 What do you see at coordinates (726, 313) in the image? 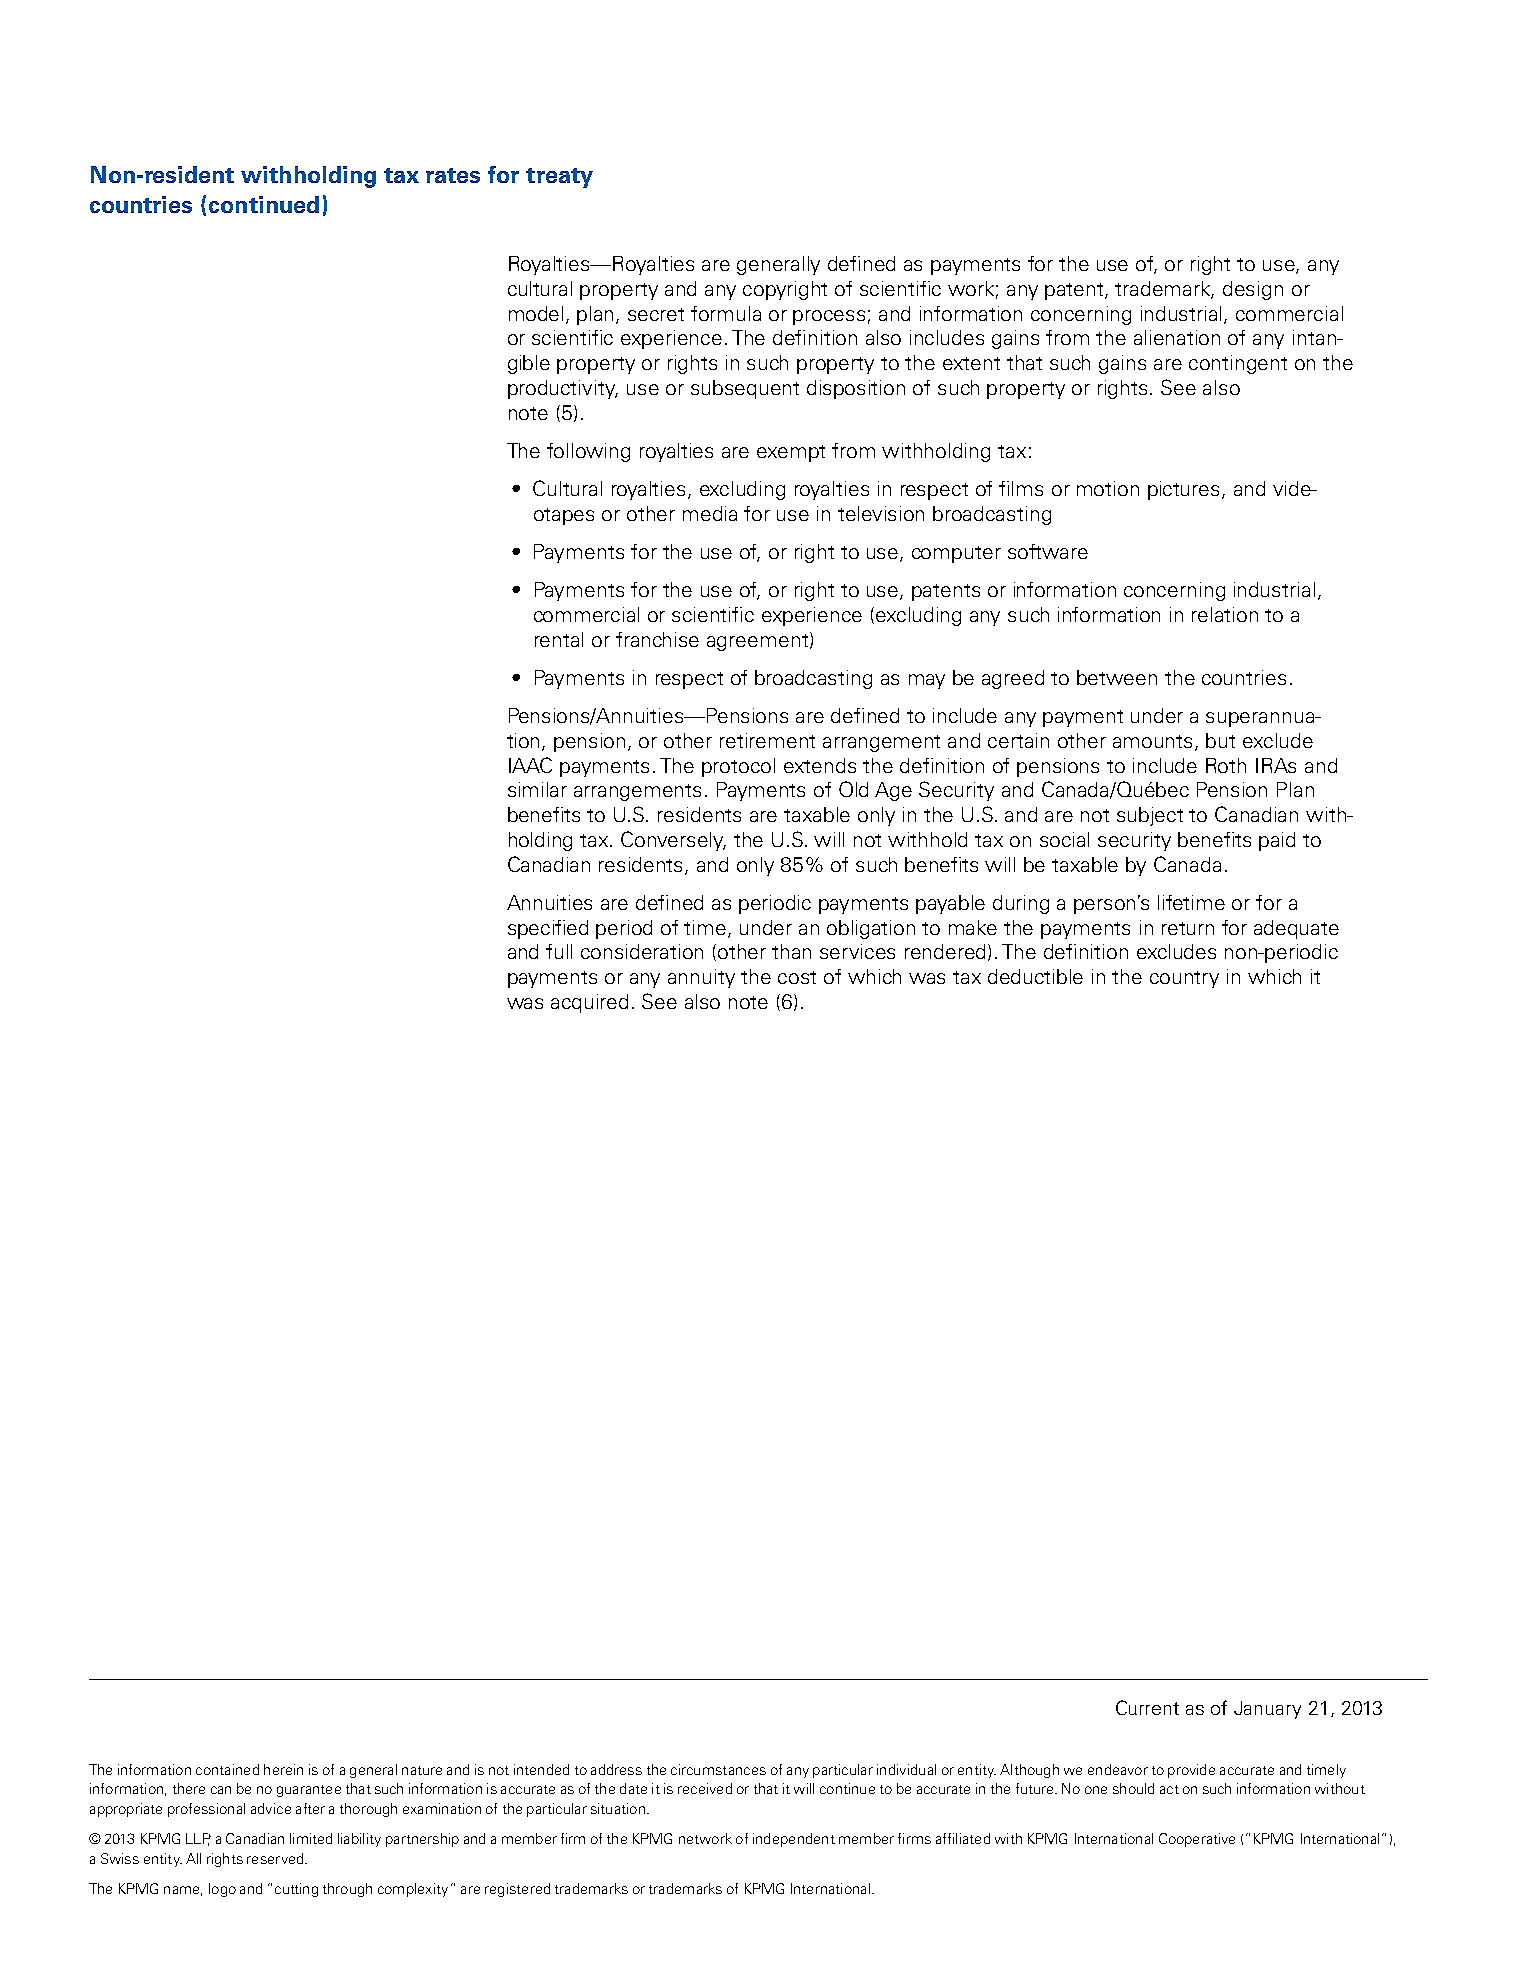
I see `formula` at bounding box center [726, 313].
